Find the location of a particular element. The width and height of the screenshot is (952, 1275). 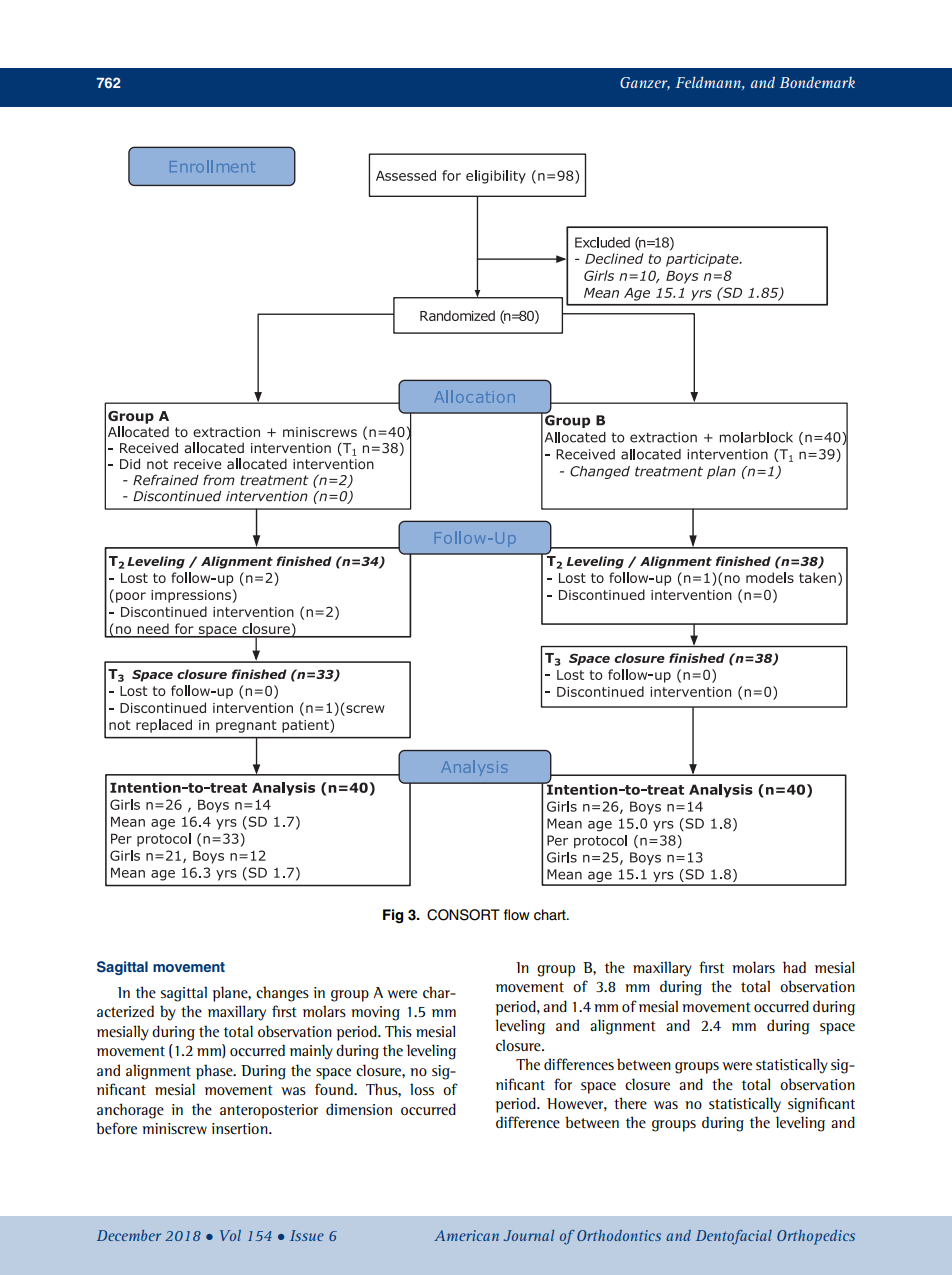

Fig is located at coordinates (393, 916).
